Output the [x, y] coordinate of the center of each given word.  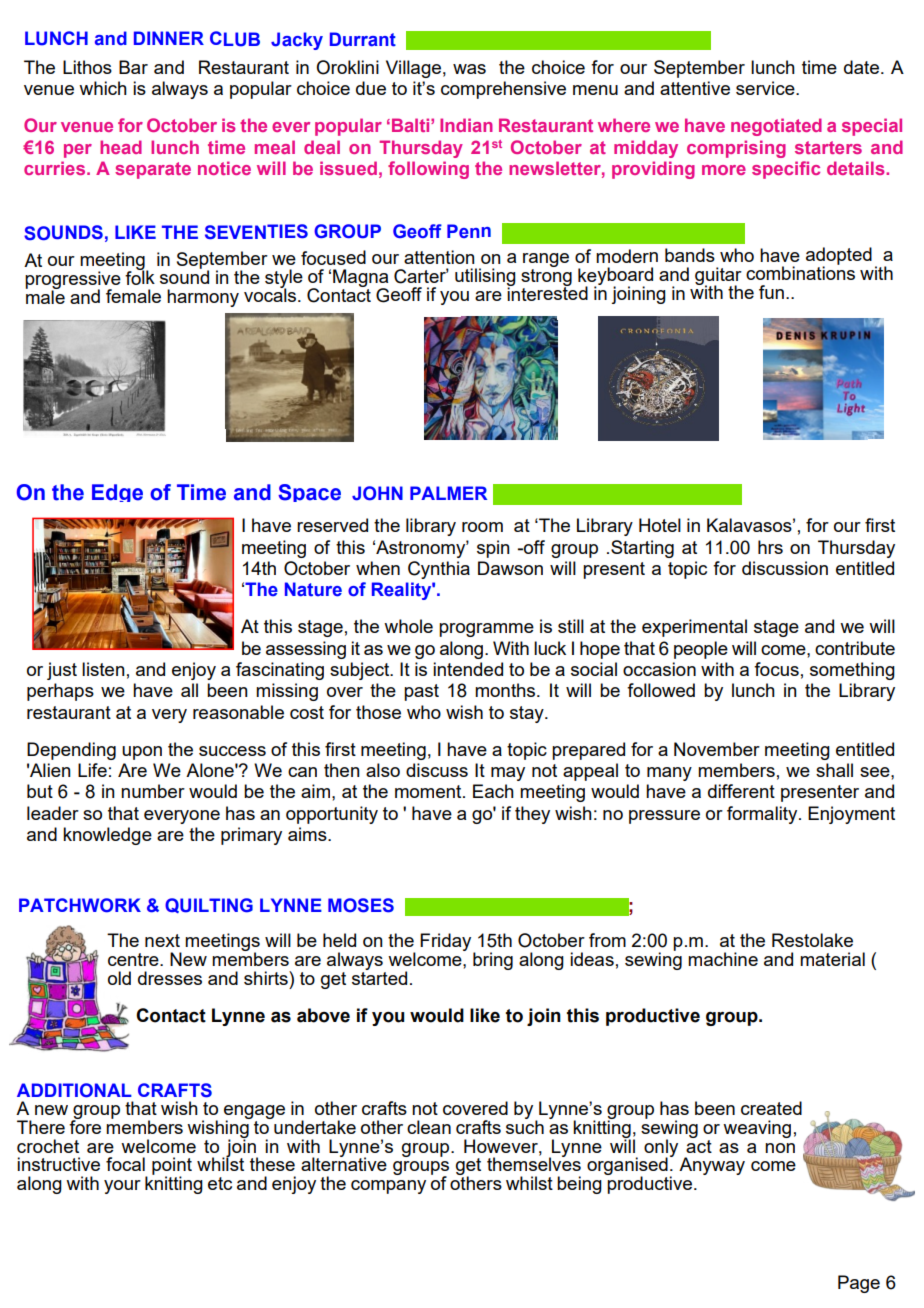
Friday [447, 943]
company [388, 1187]
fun [771, 292]
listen [103, 669]
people [701, 650]
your [122, 1187]
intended [468, 669]
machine [723, 959]
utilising [485, 278]
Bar [133, 67]
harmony [203, 298]
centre [134, 959]
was [469, 69]
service [766, 88]
